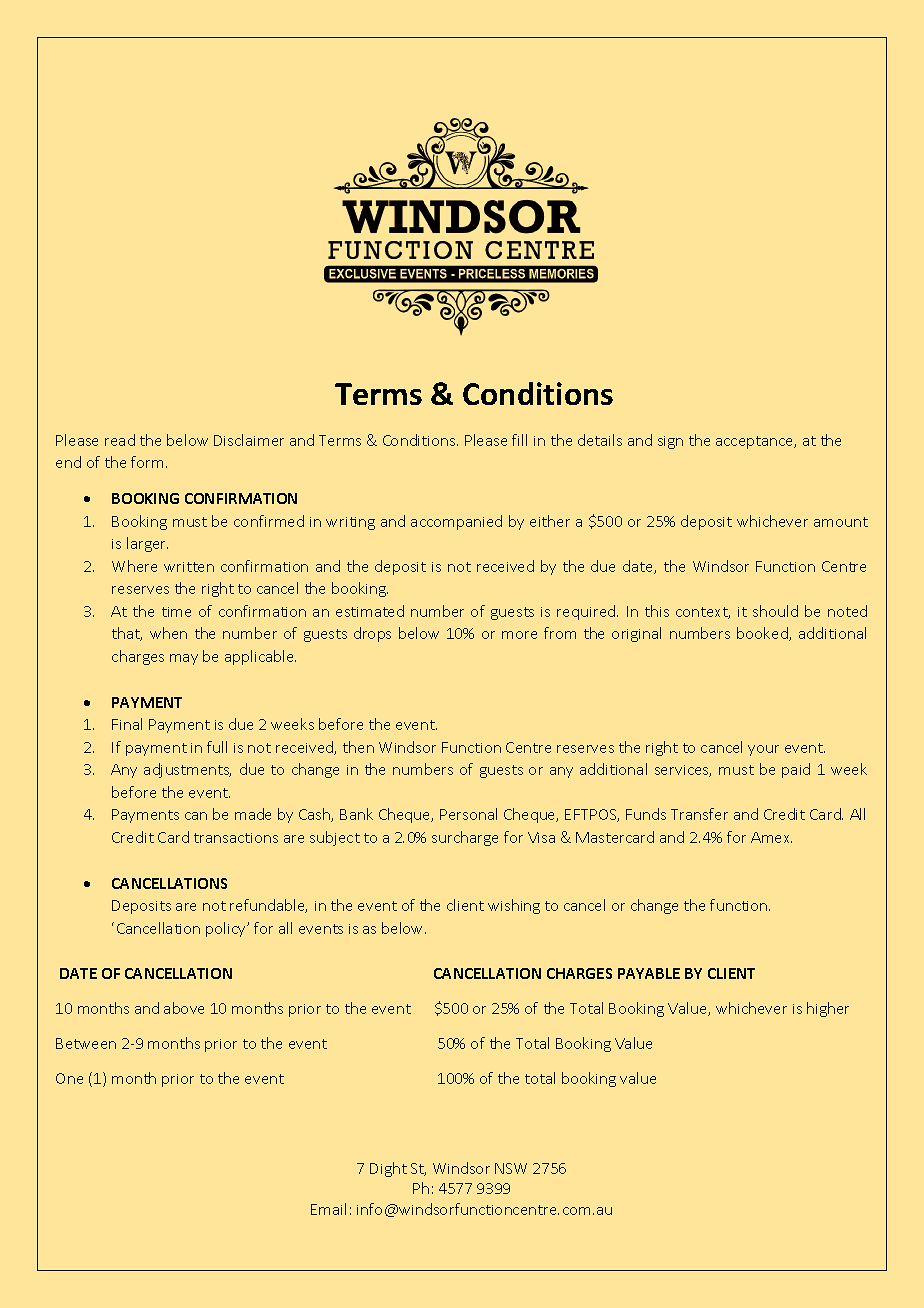 This page has width=924, height=1308. What do you see at coordinates (236, 838) in the page?
I see `transactions` at bounding box center [236, 838].
